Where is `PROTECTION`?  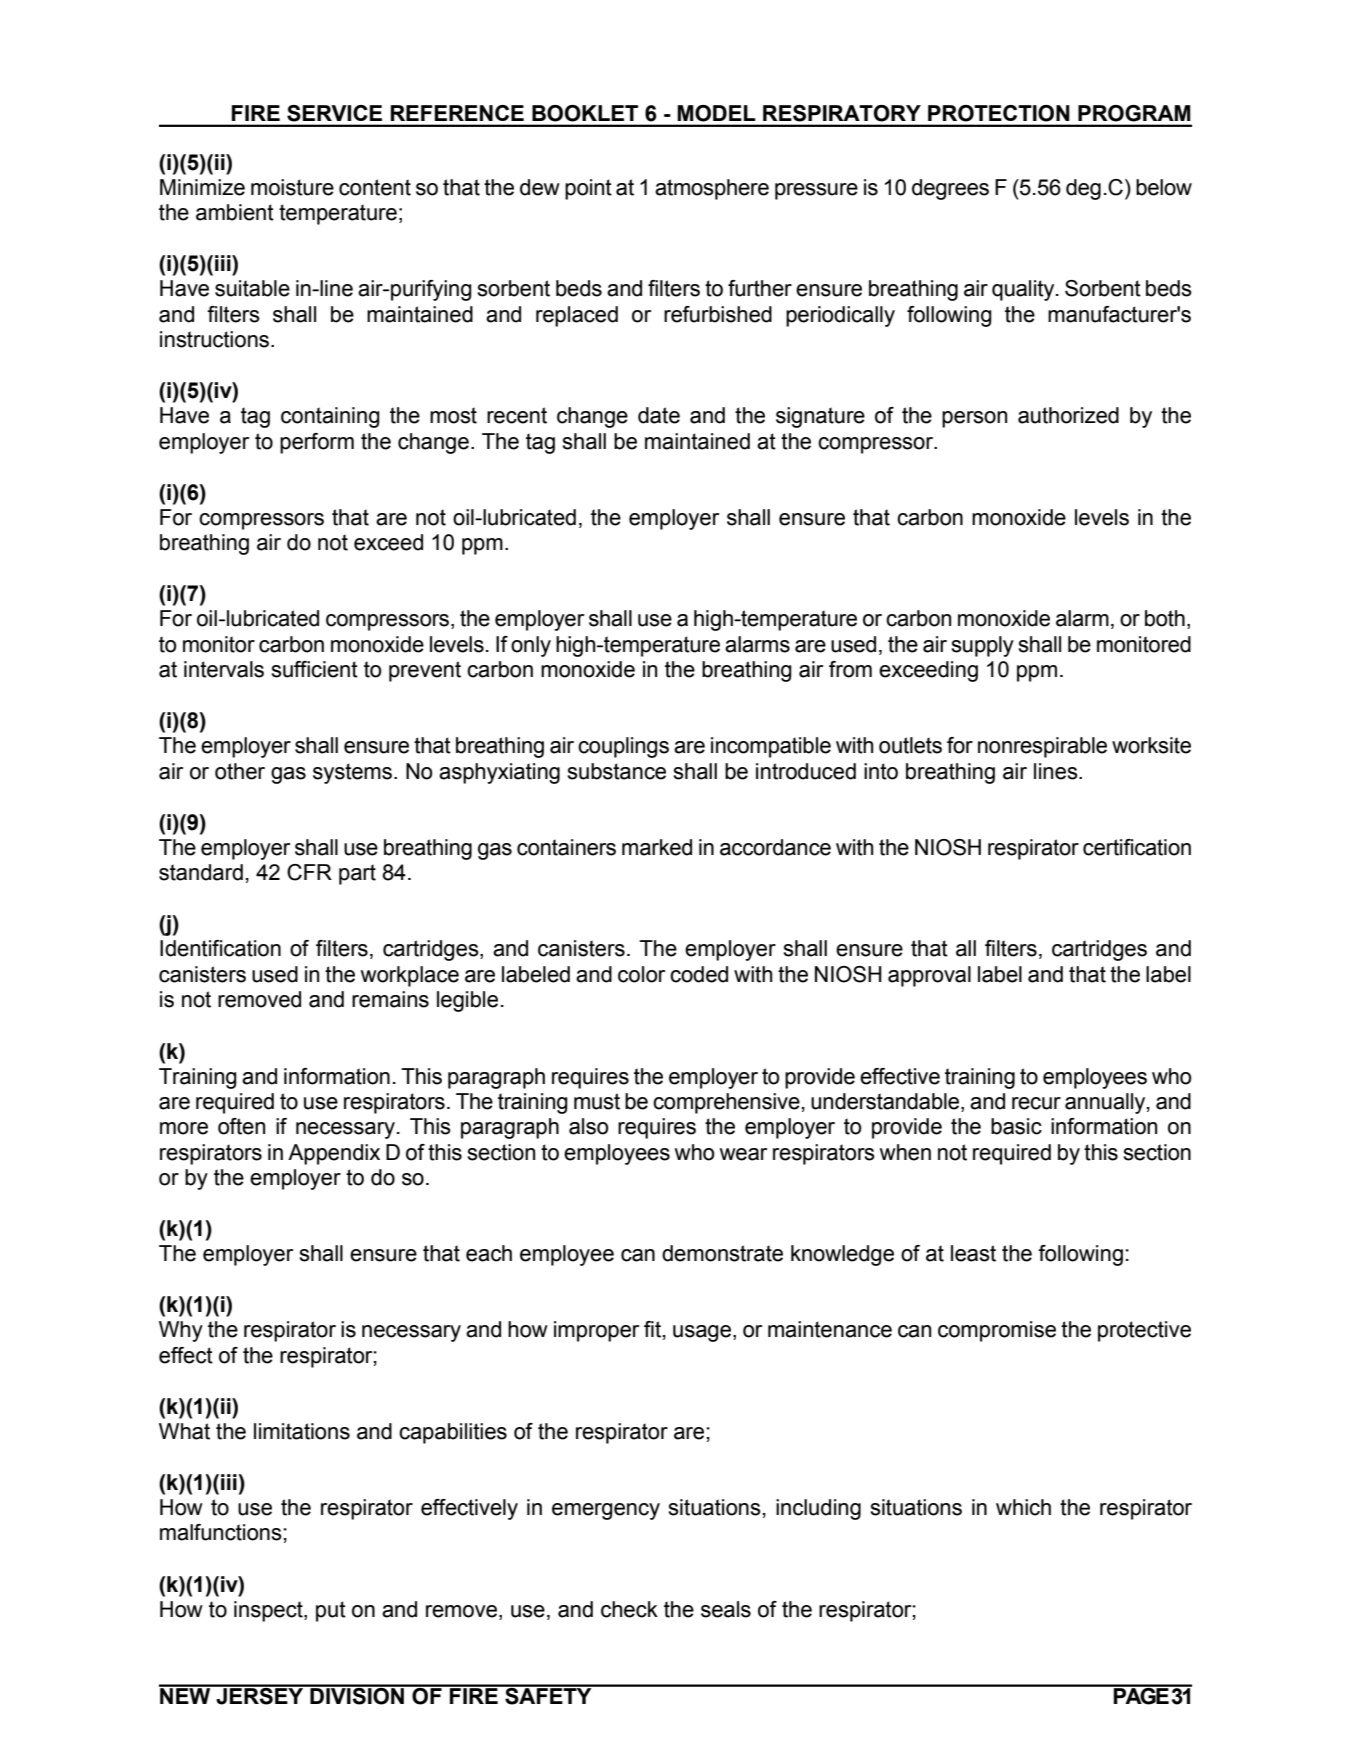
PROTECTION is located at coordinates (998, 113).
